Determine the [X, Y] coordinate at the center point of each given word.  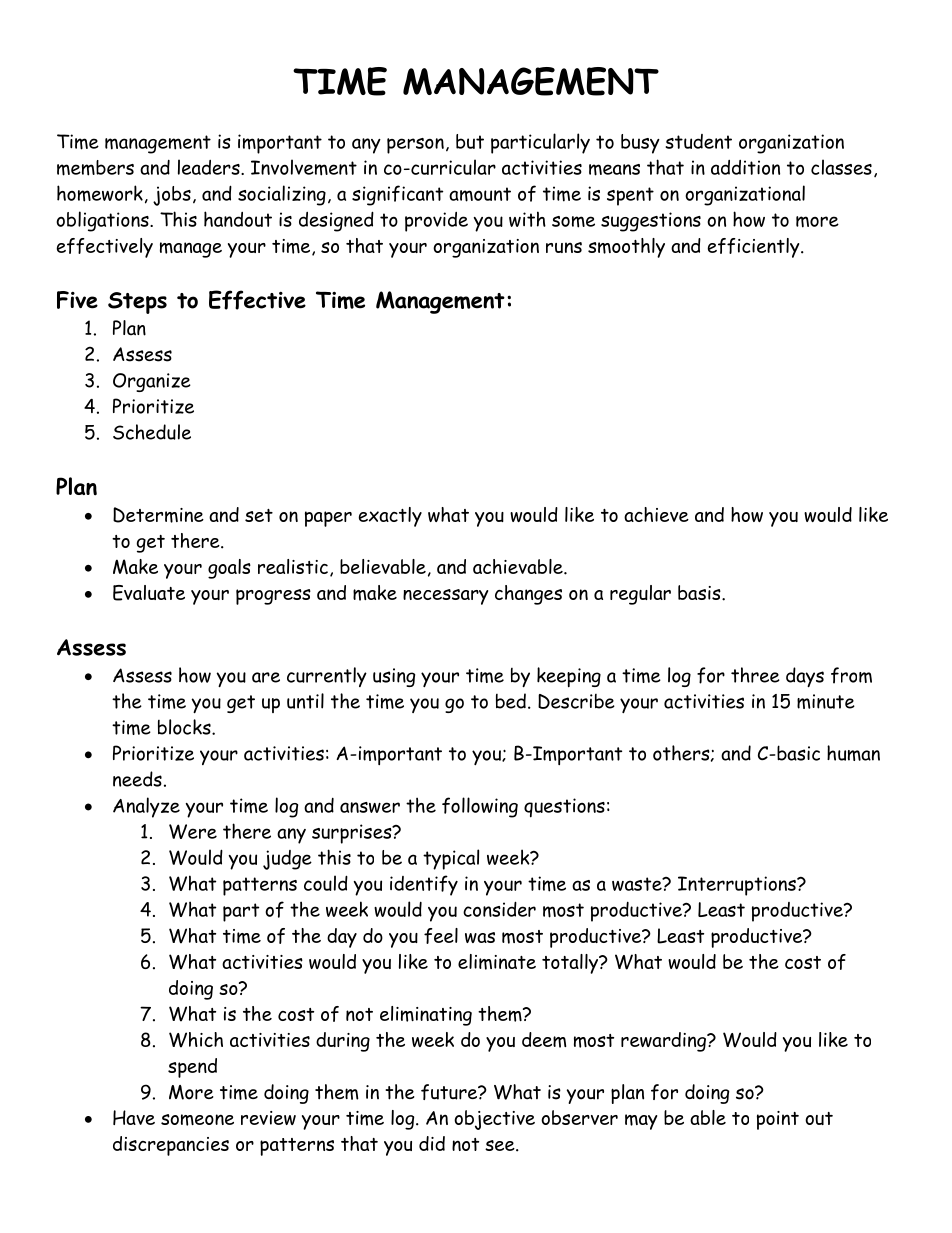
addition [745, 167]
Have [134, 1117]
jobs [172, 196]
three [755, 675]
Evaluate [149, 593]
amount [480, 194]
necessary [445, 597]
